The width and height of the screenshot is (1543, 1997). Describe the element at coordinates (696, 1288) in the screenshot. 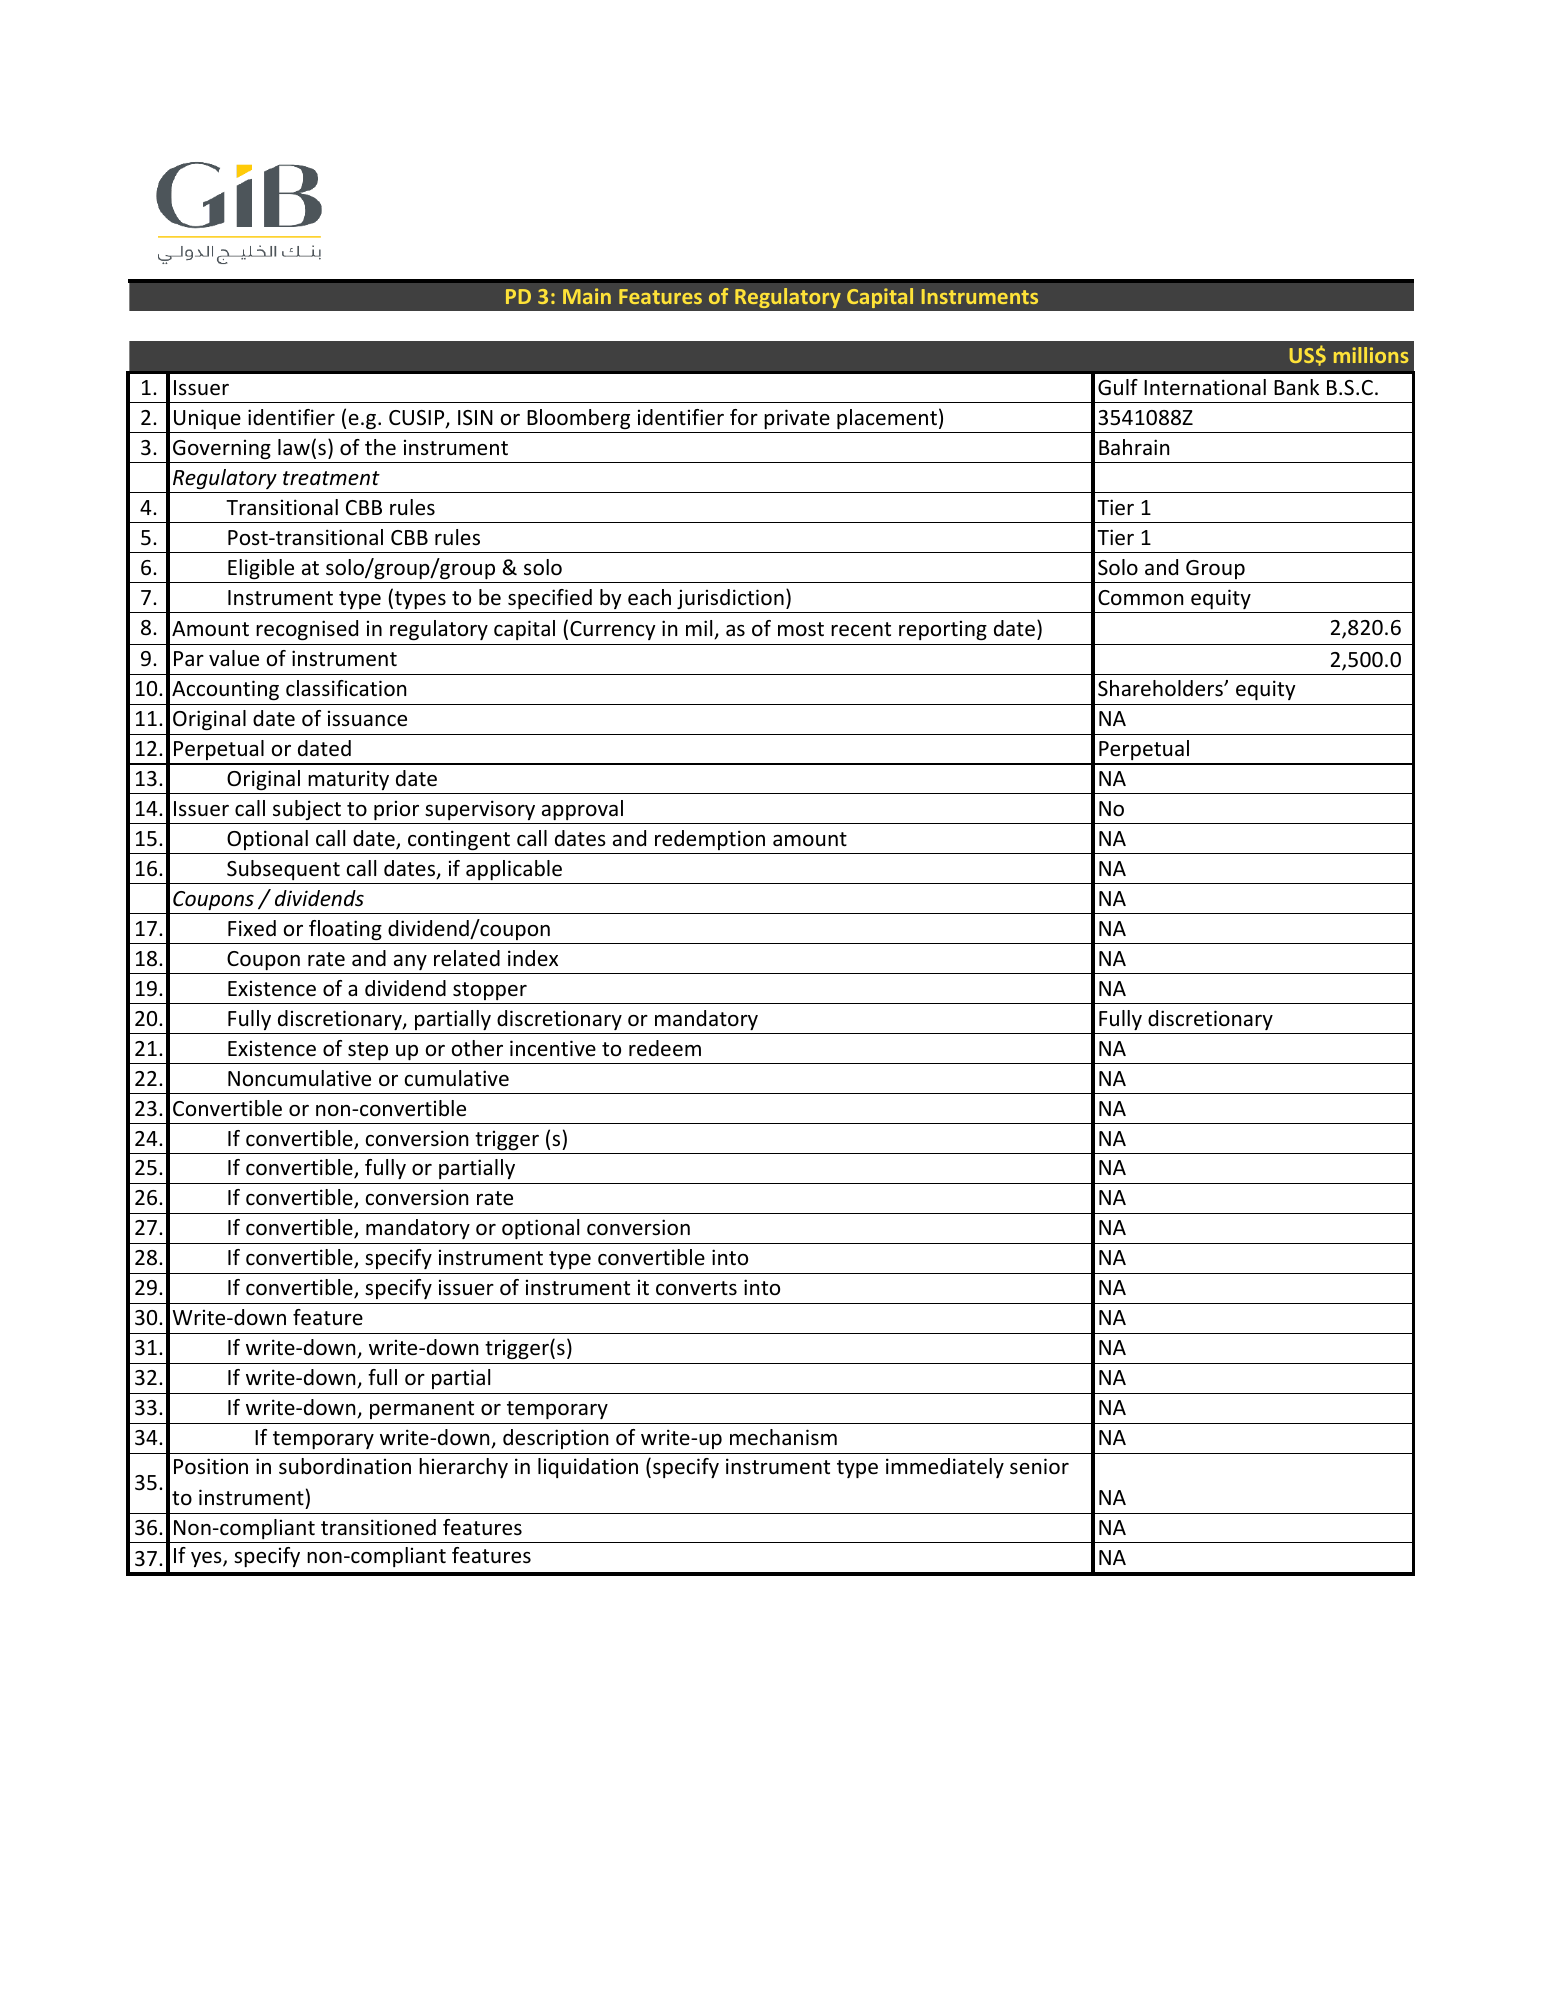

I see `converts` at that location.
